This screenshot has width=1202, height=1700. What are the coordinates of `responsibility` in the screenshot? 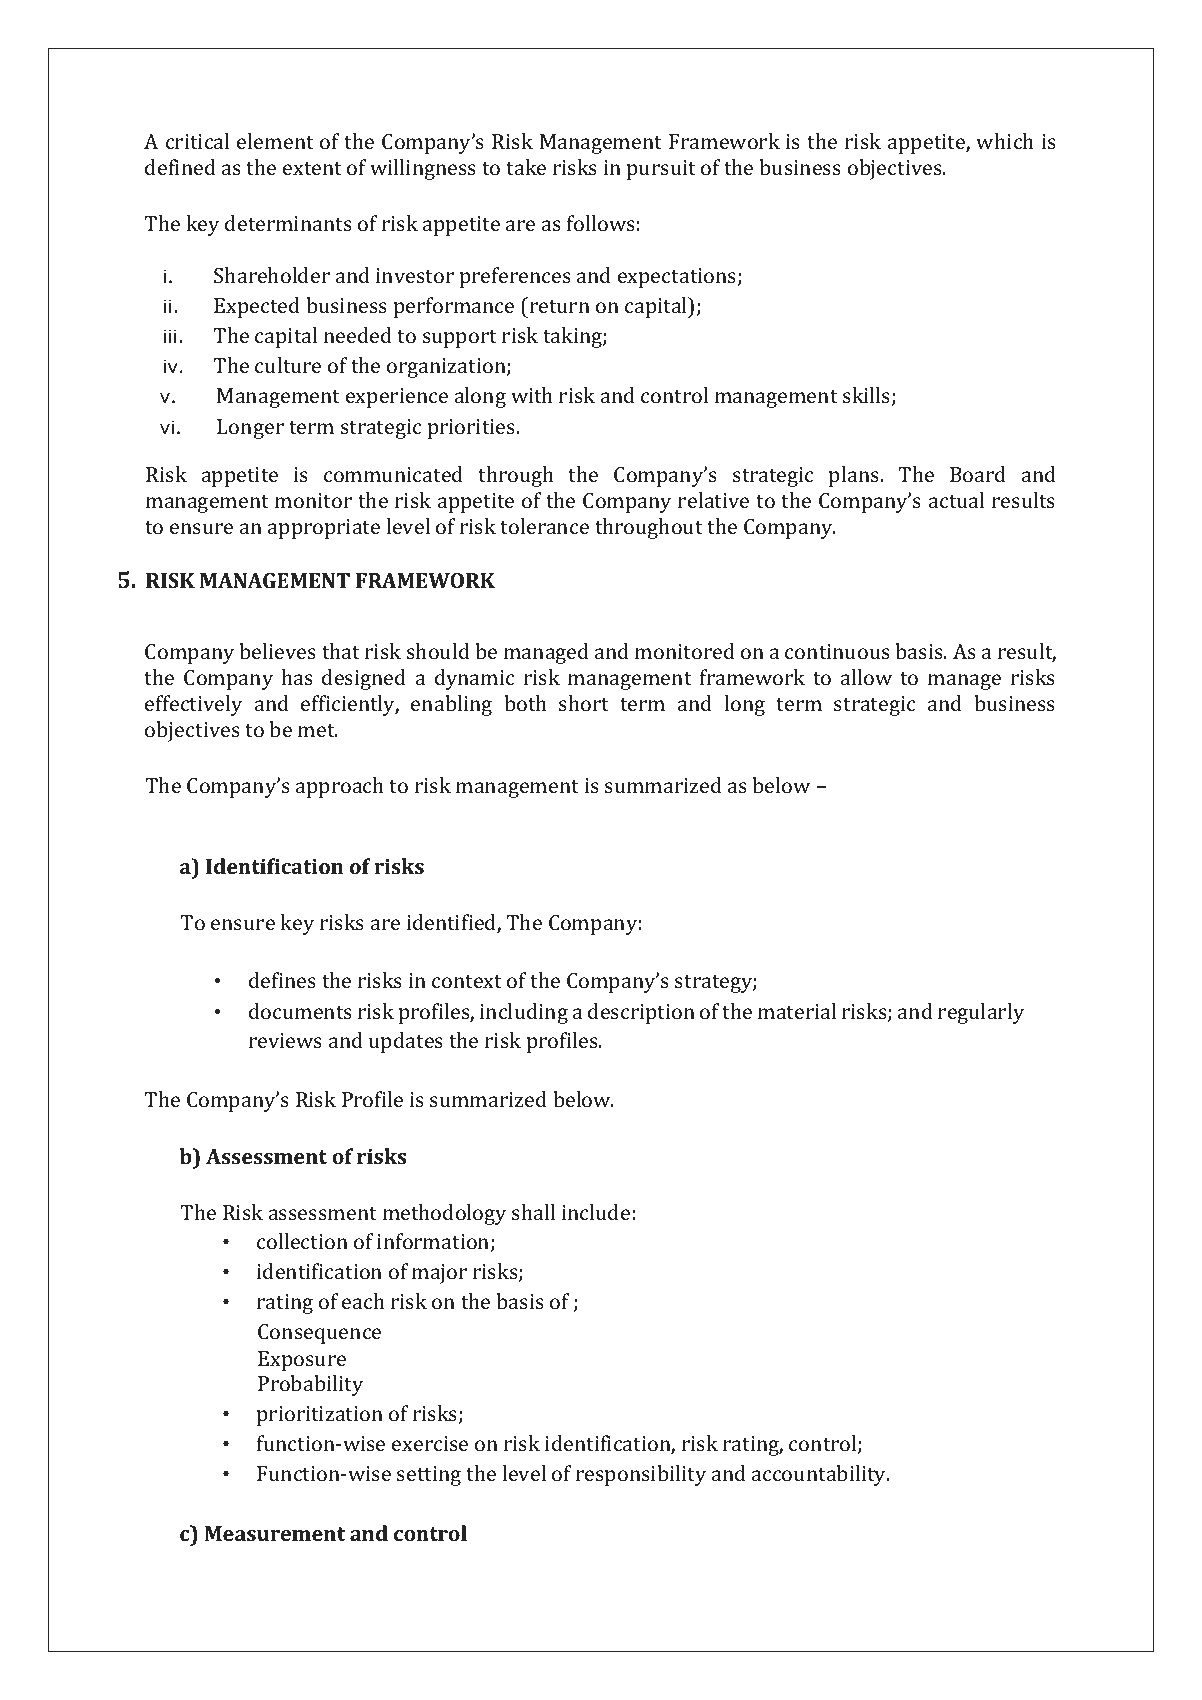 It's located at (641, 1475).
